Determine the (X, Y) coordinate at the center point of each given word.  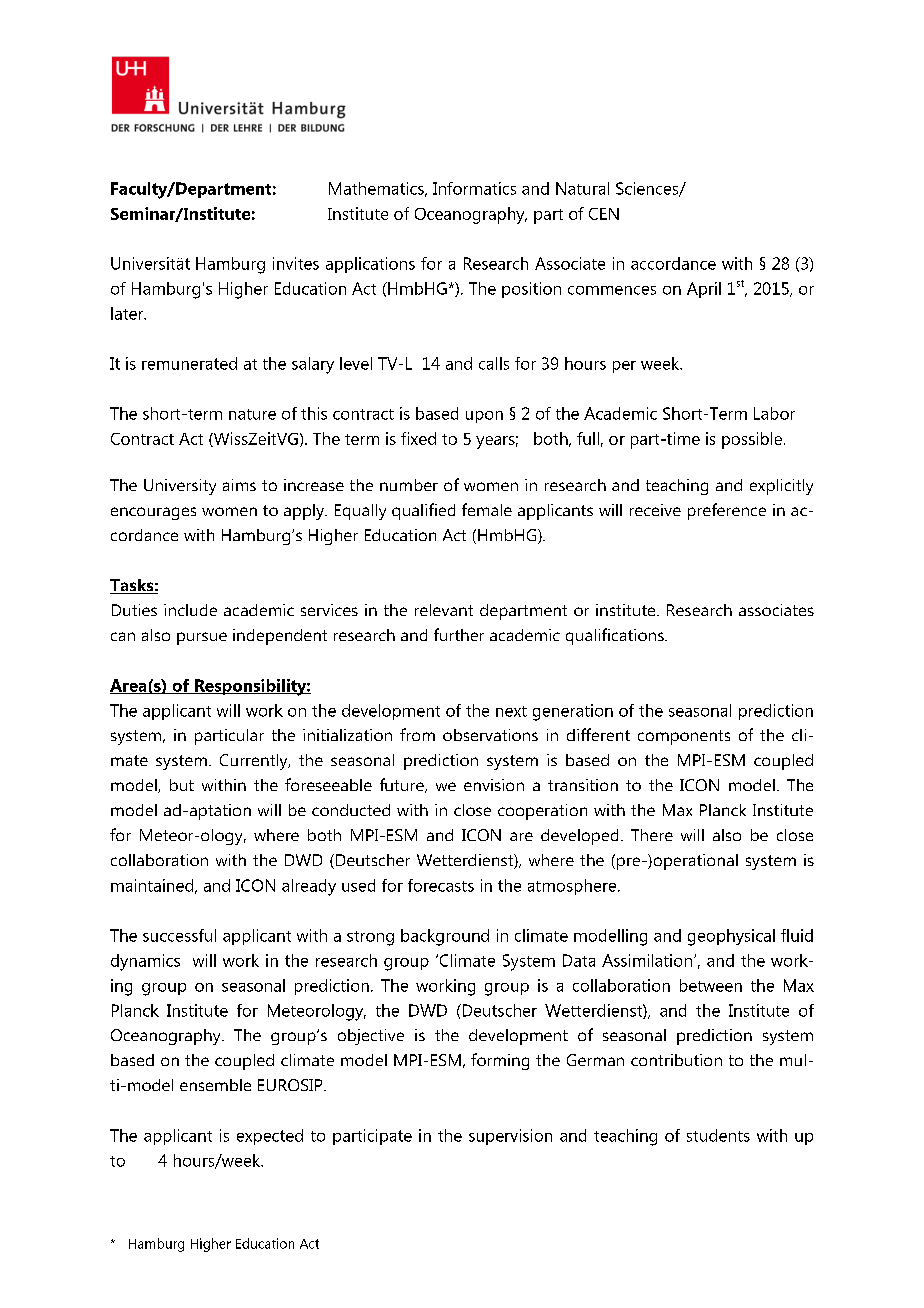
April (704, 290)
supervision (510, 1137)
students (718, 1135)
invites (296, 263)
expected (270, 1137)
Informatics (474, 188)
